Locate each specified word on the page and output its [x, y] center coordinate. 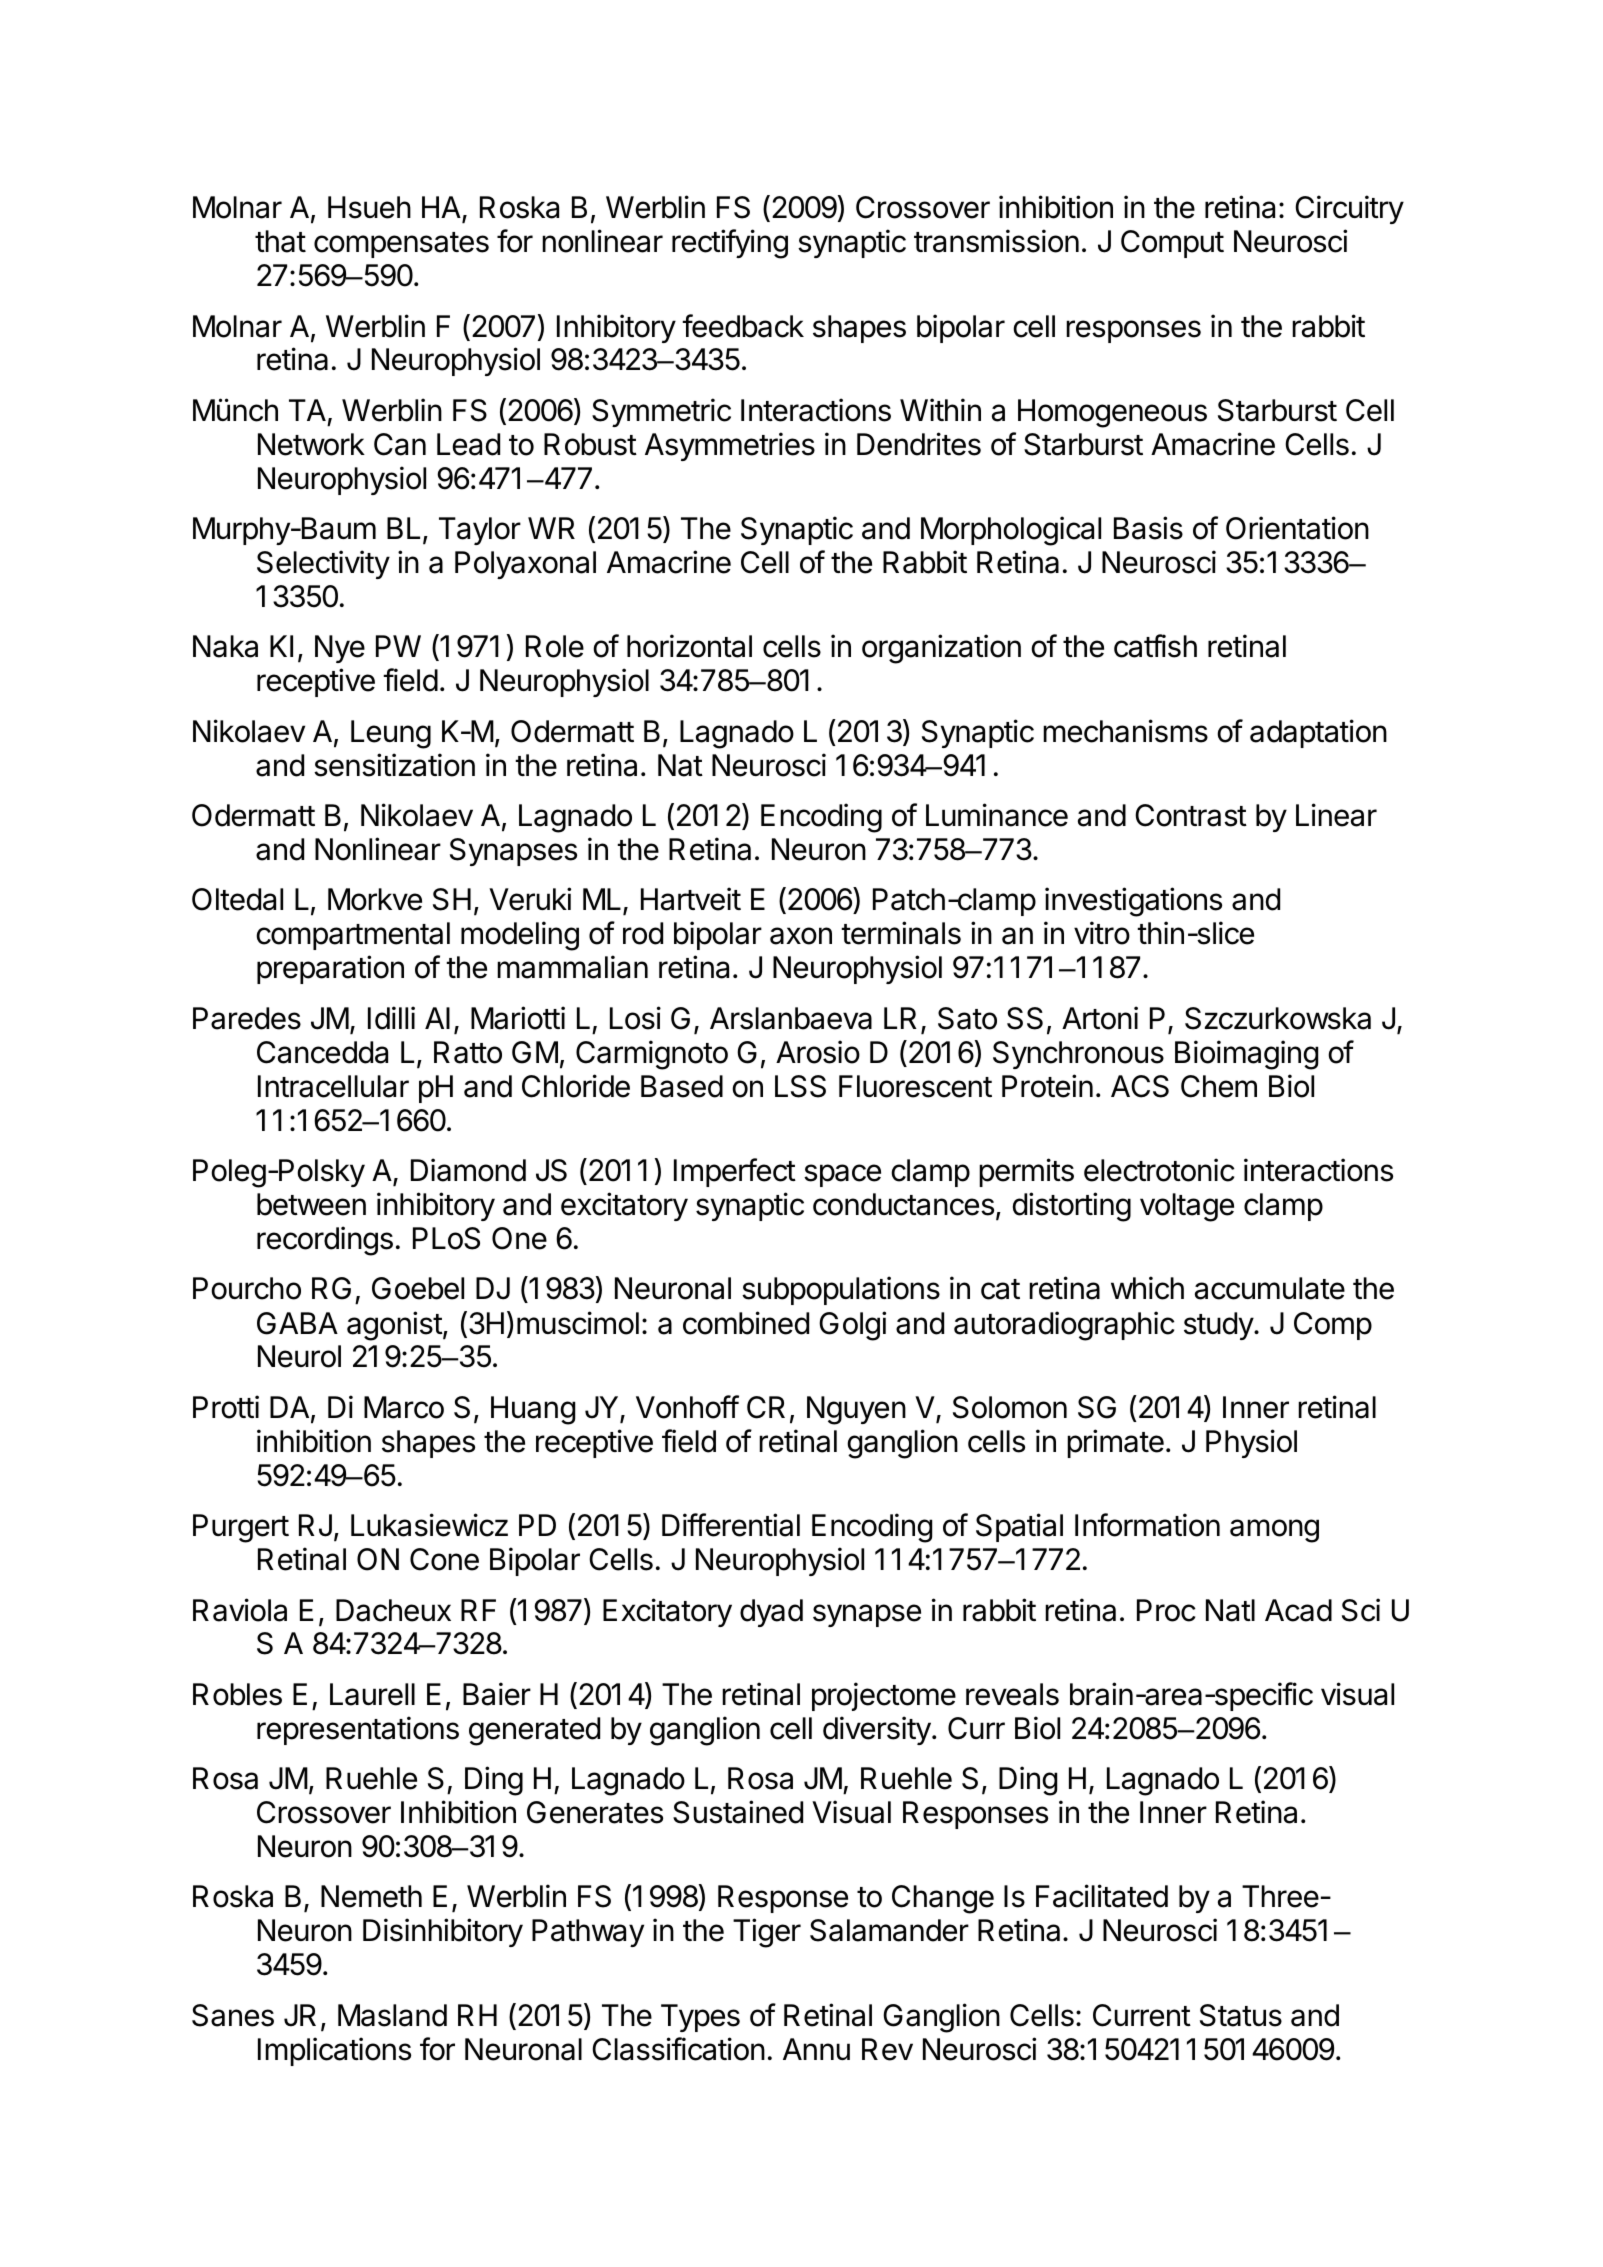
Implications [334, 2051]
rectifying [730, 244]
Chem [1219, 1086]
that [280, 241]
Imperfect [735, 1172]
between [311, 1204]
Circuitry [1349, 209]
